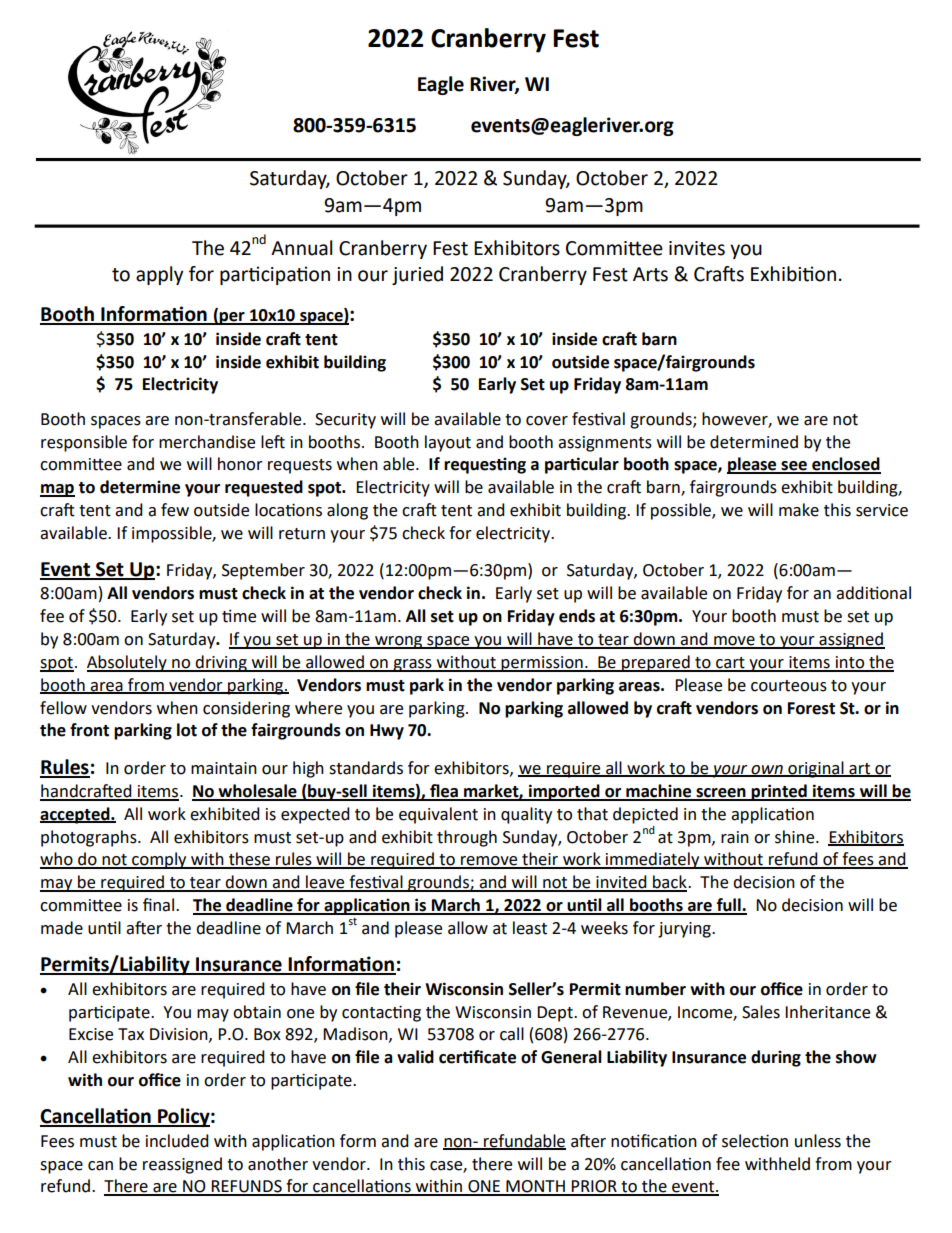 This page has width=952, height=1233. Describe the element at coordinates (187, 730) in the page. I see `lot` at that location.
